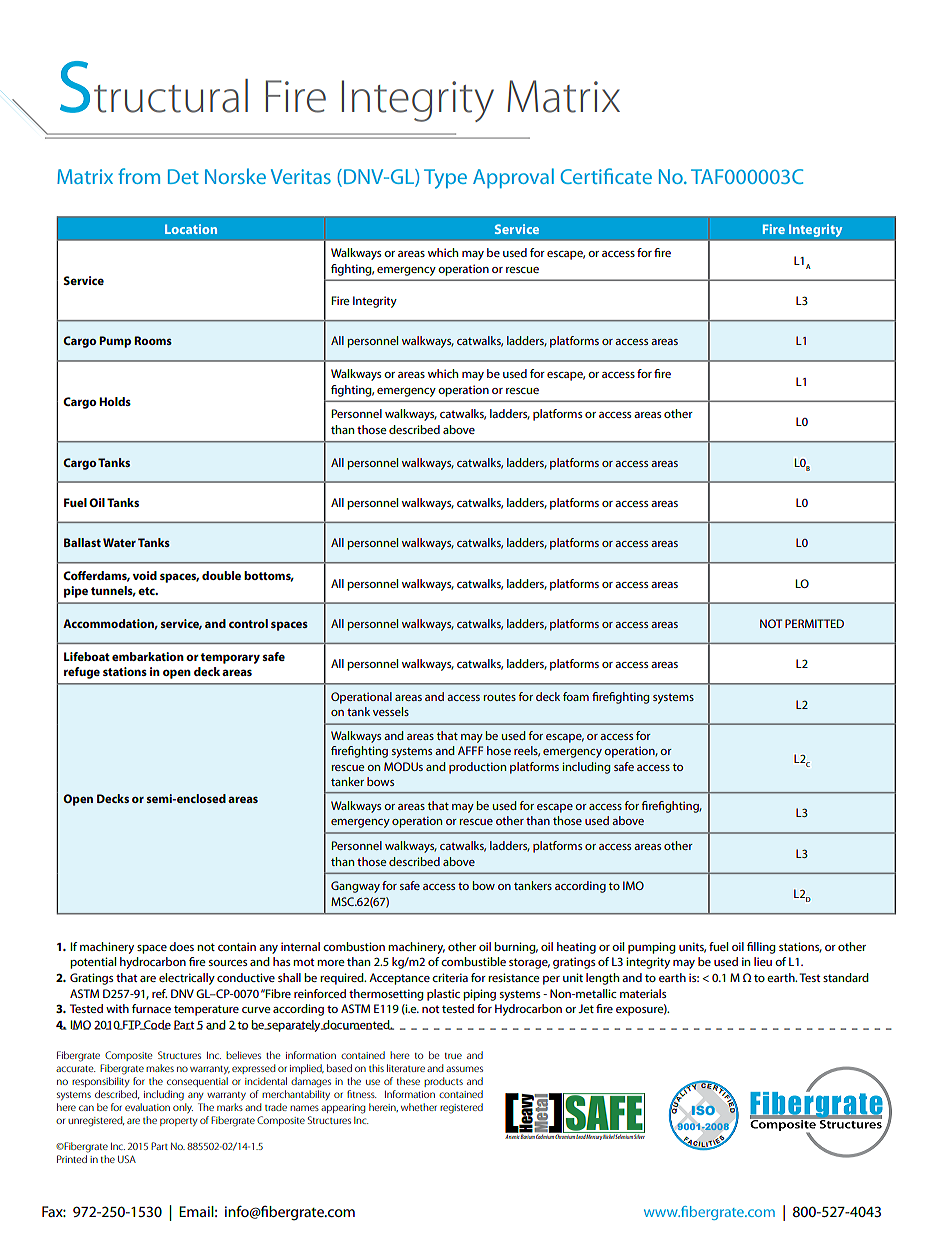 The image size is (952, 1233). I want to click on Location, so click(191, 229).
